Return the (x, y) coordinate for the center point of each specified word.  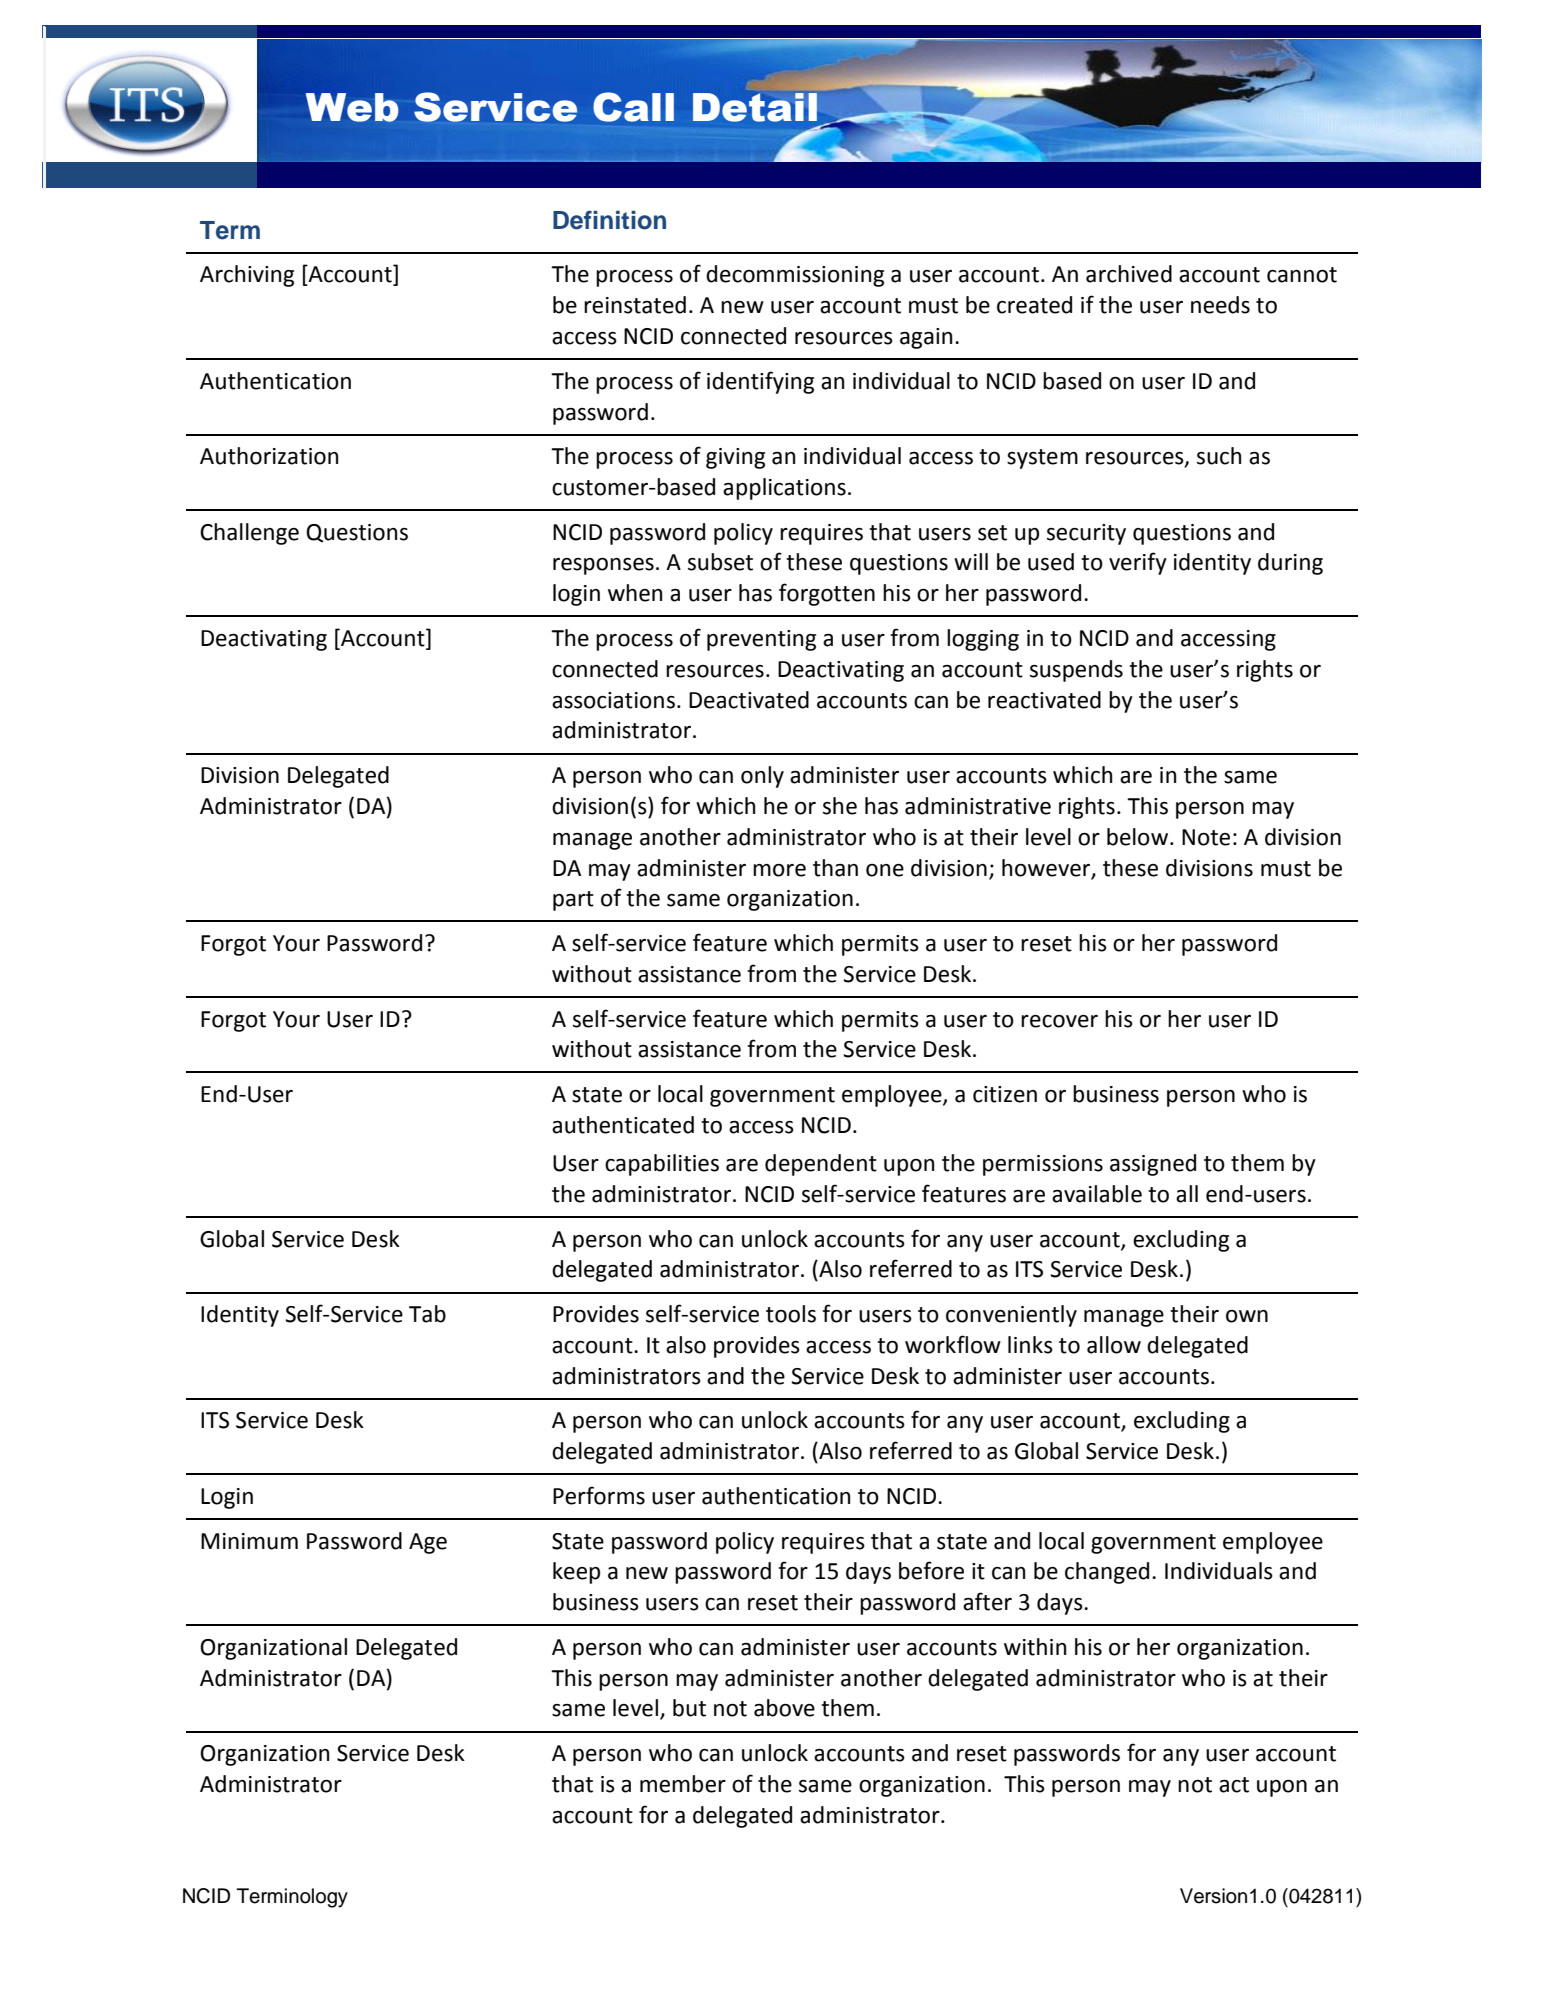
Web (352, 107)
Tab (427, 1314)
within (1035, 1647)
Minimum (249, 1541)
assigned (1153, 1165)
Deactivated (749, 700)
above (784, 1708)
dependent (821, 1165)
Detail (755, 107)
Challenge (249, 534)
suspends (1076, 671)
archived (1129, 274)
